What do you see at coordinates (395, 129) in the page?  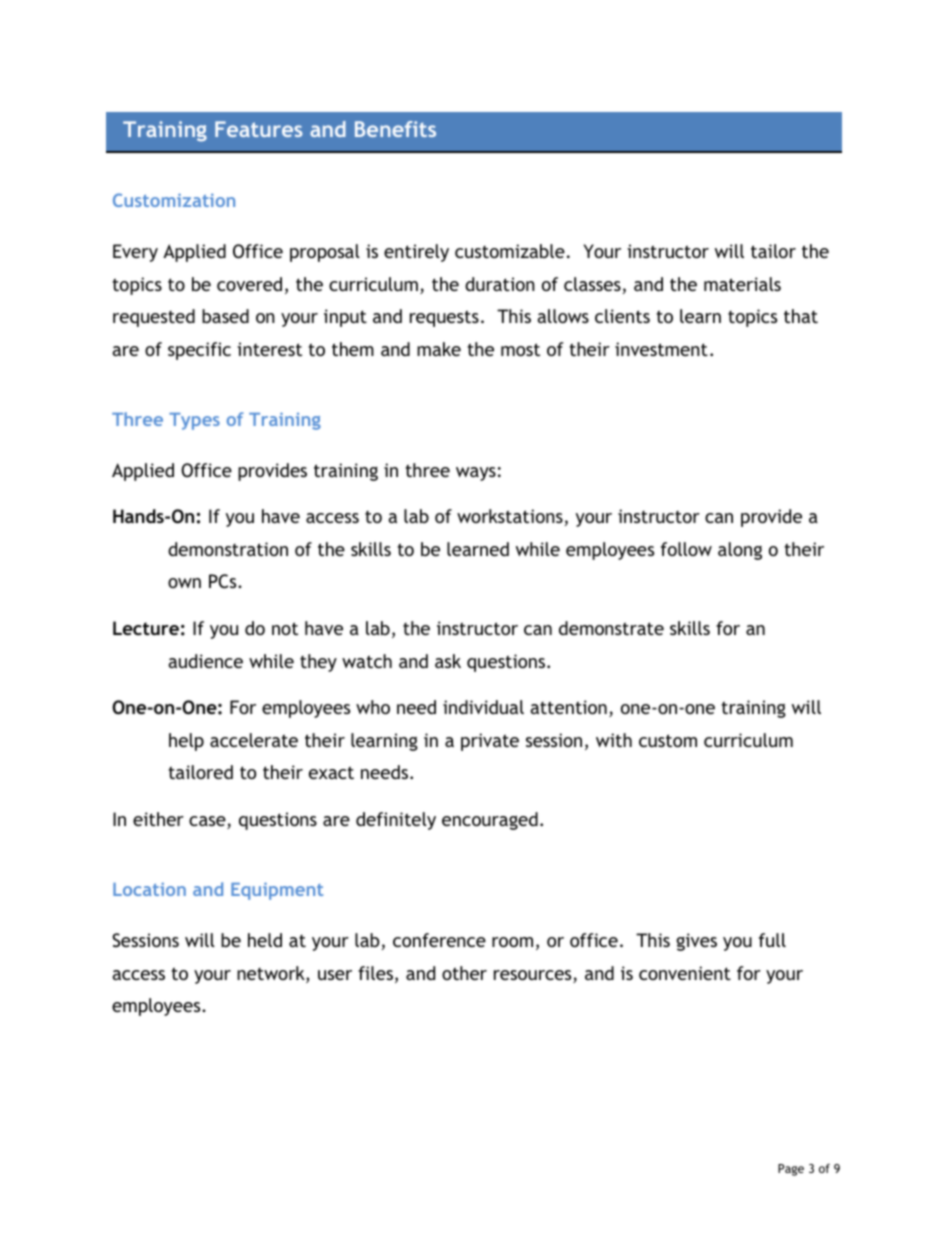 I see `Benefits` at bounding box center [395, 129].
